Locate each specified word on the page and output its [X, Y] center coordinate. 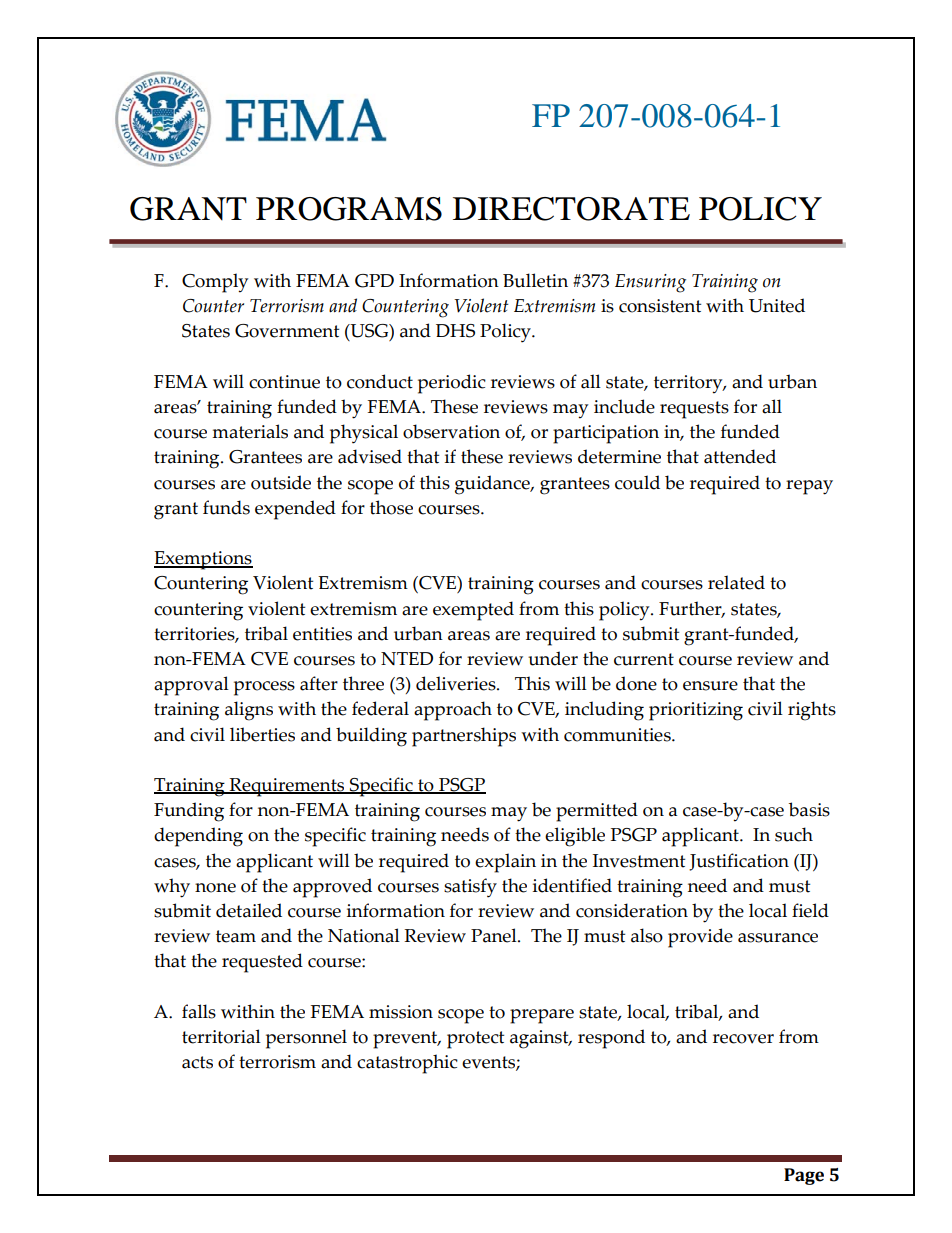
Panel [495, 935]
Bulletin [535, 280]
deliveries [457, 683]
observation [451, 431]
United [777, 305]
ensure [710, 686]
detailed [249, 910]
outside [281, 482]
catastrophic [407, 1064]
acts [197, 1062]
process [264, 688]
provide [700, 938]
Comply [215, 283]
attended [740, 456]
